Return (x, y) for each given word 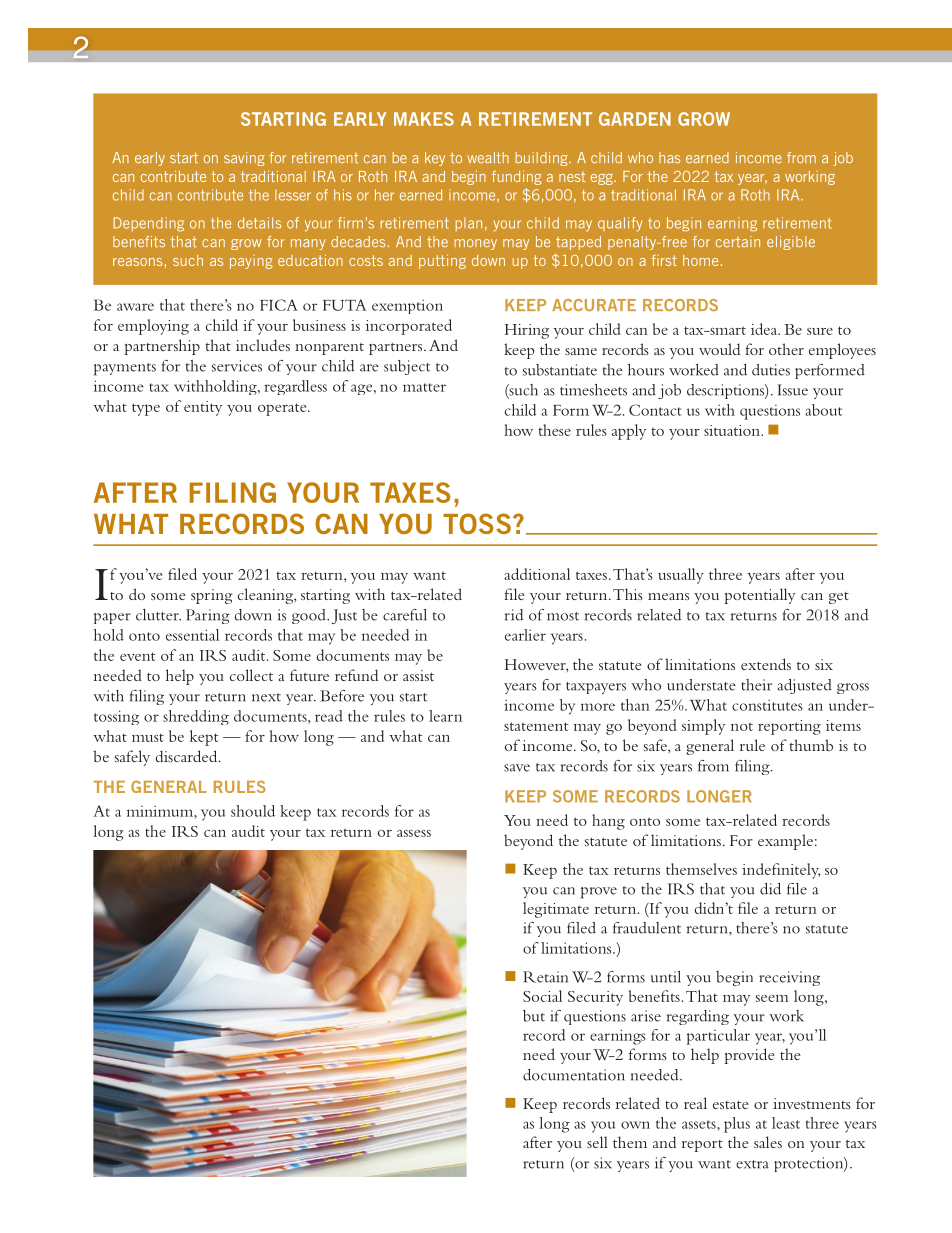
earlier (525, 635)
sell (597, 1142)
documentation (574, 1075)
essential (192, 635)
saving (244, 159)
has (669, 157)
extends (766, 664)
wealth (488, 157)
